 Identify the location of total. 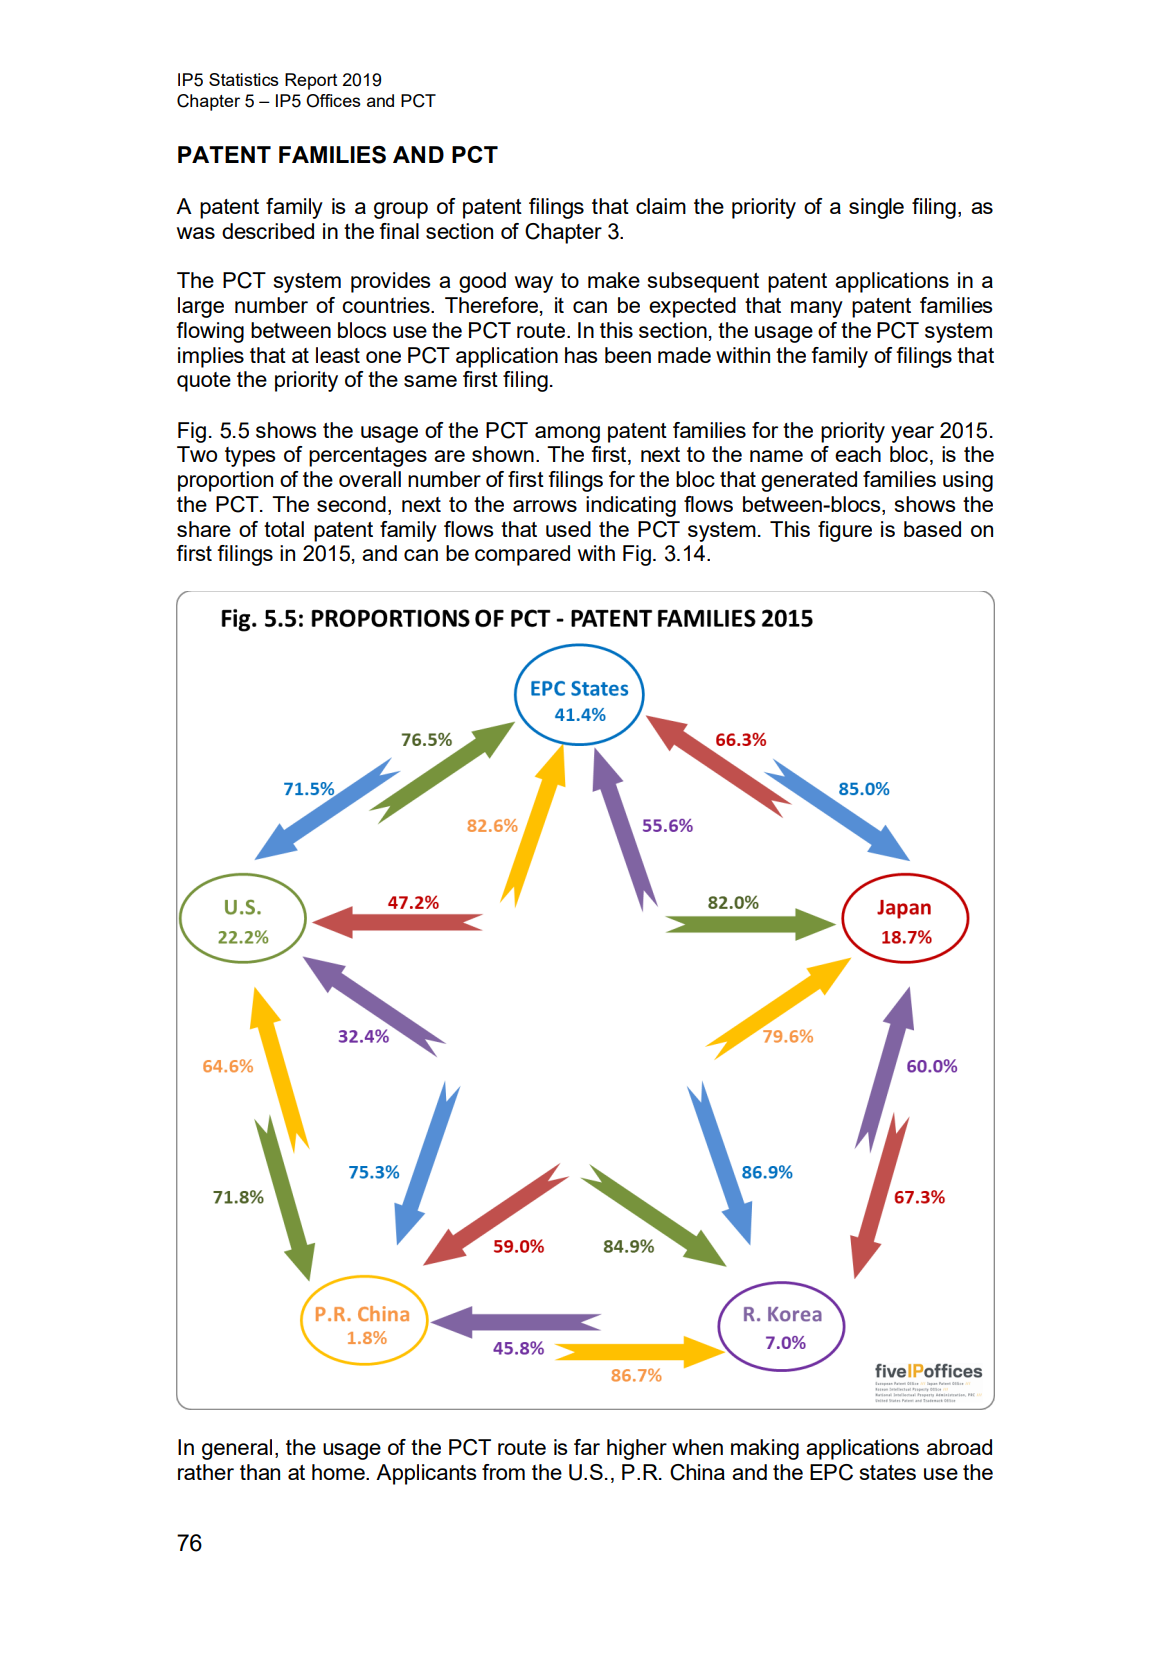
(284, 529).
